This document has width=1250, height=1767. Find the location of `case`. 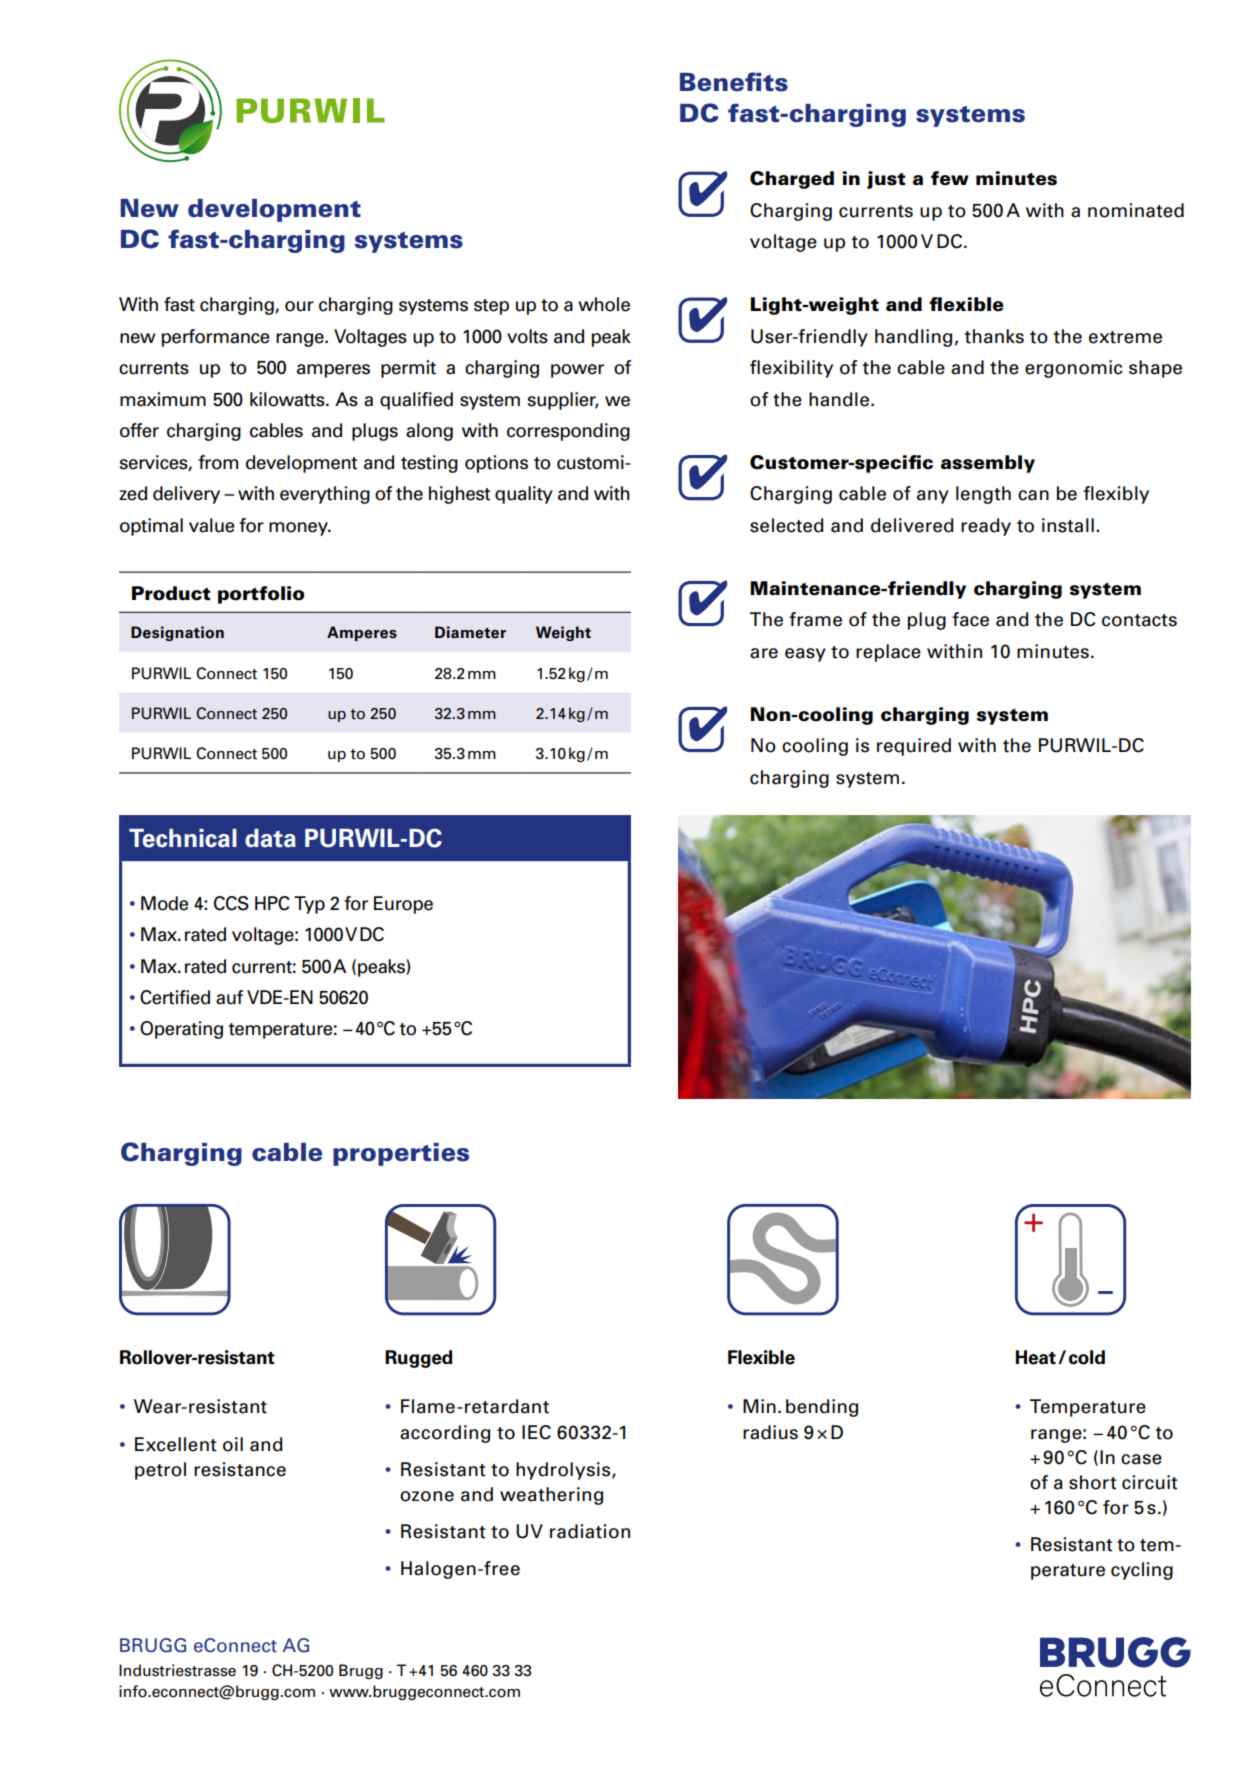

case is located at coordinates (1141, 1459).
